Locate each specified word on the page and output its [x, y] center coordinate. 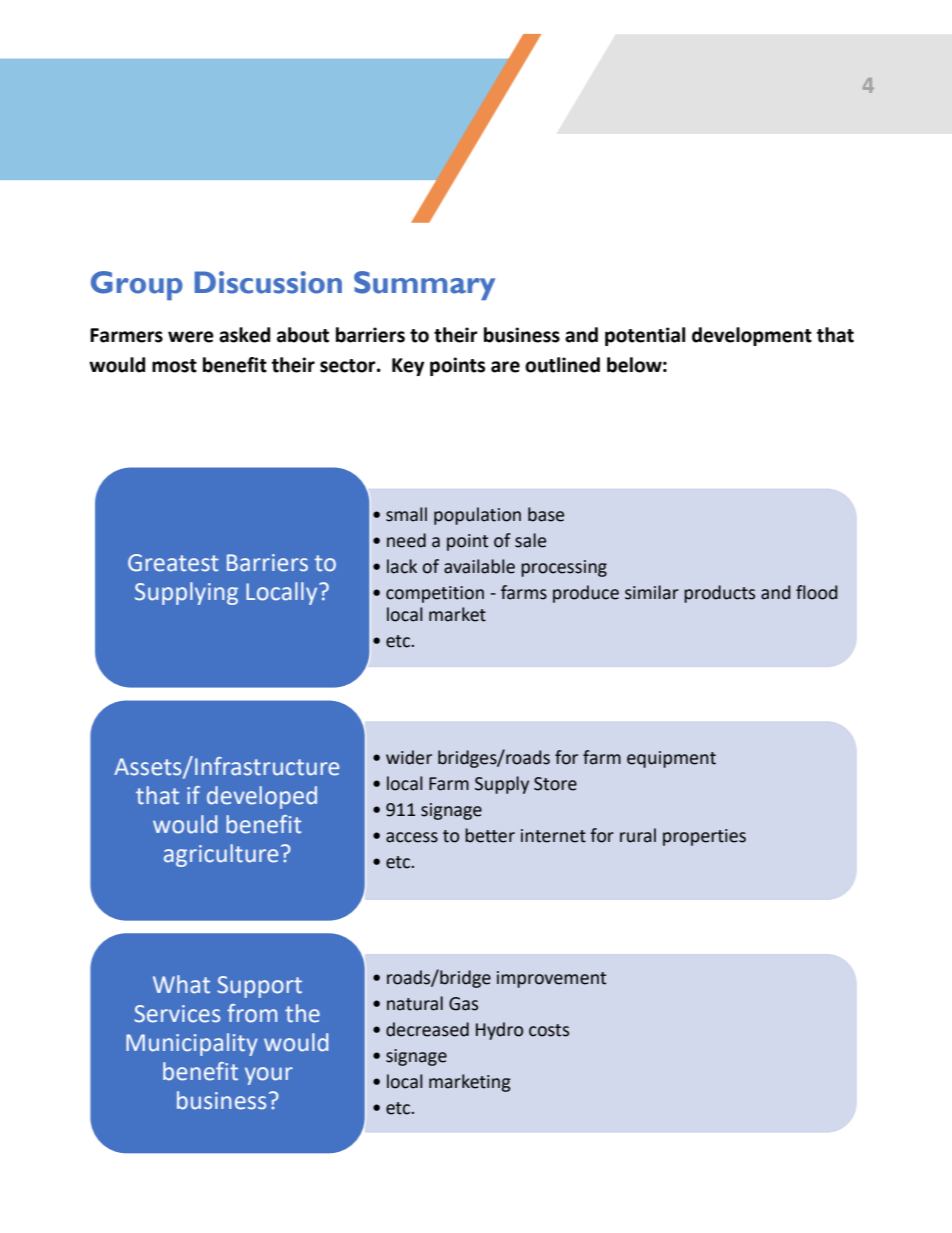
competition [435, 594]
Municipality [192, 1044]
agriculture [221, 855]
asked [244, 335]
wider [409, 757]
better [490, 835]
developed [262, 797]
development [752, 336]
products [719, 594]
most [174, 366]
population [477, 516]
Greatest [173, 563]
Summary [424, 285]
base [546, 514]
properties [704, 837]
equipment [671, 759]
